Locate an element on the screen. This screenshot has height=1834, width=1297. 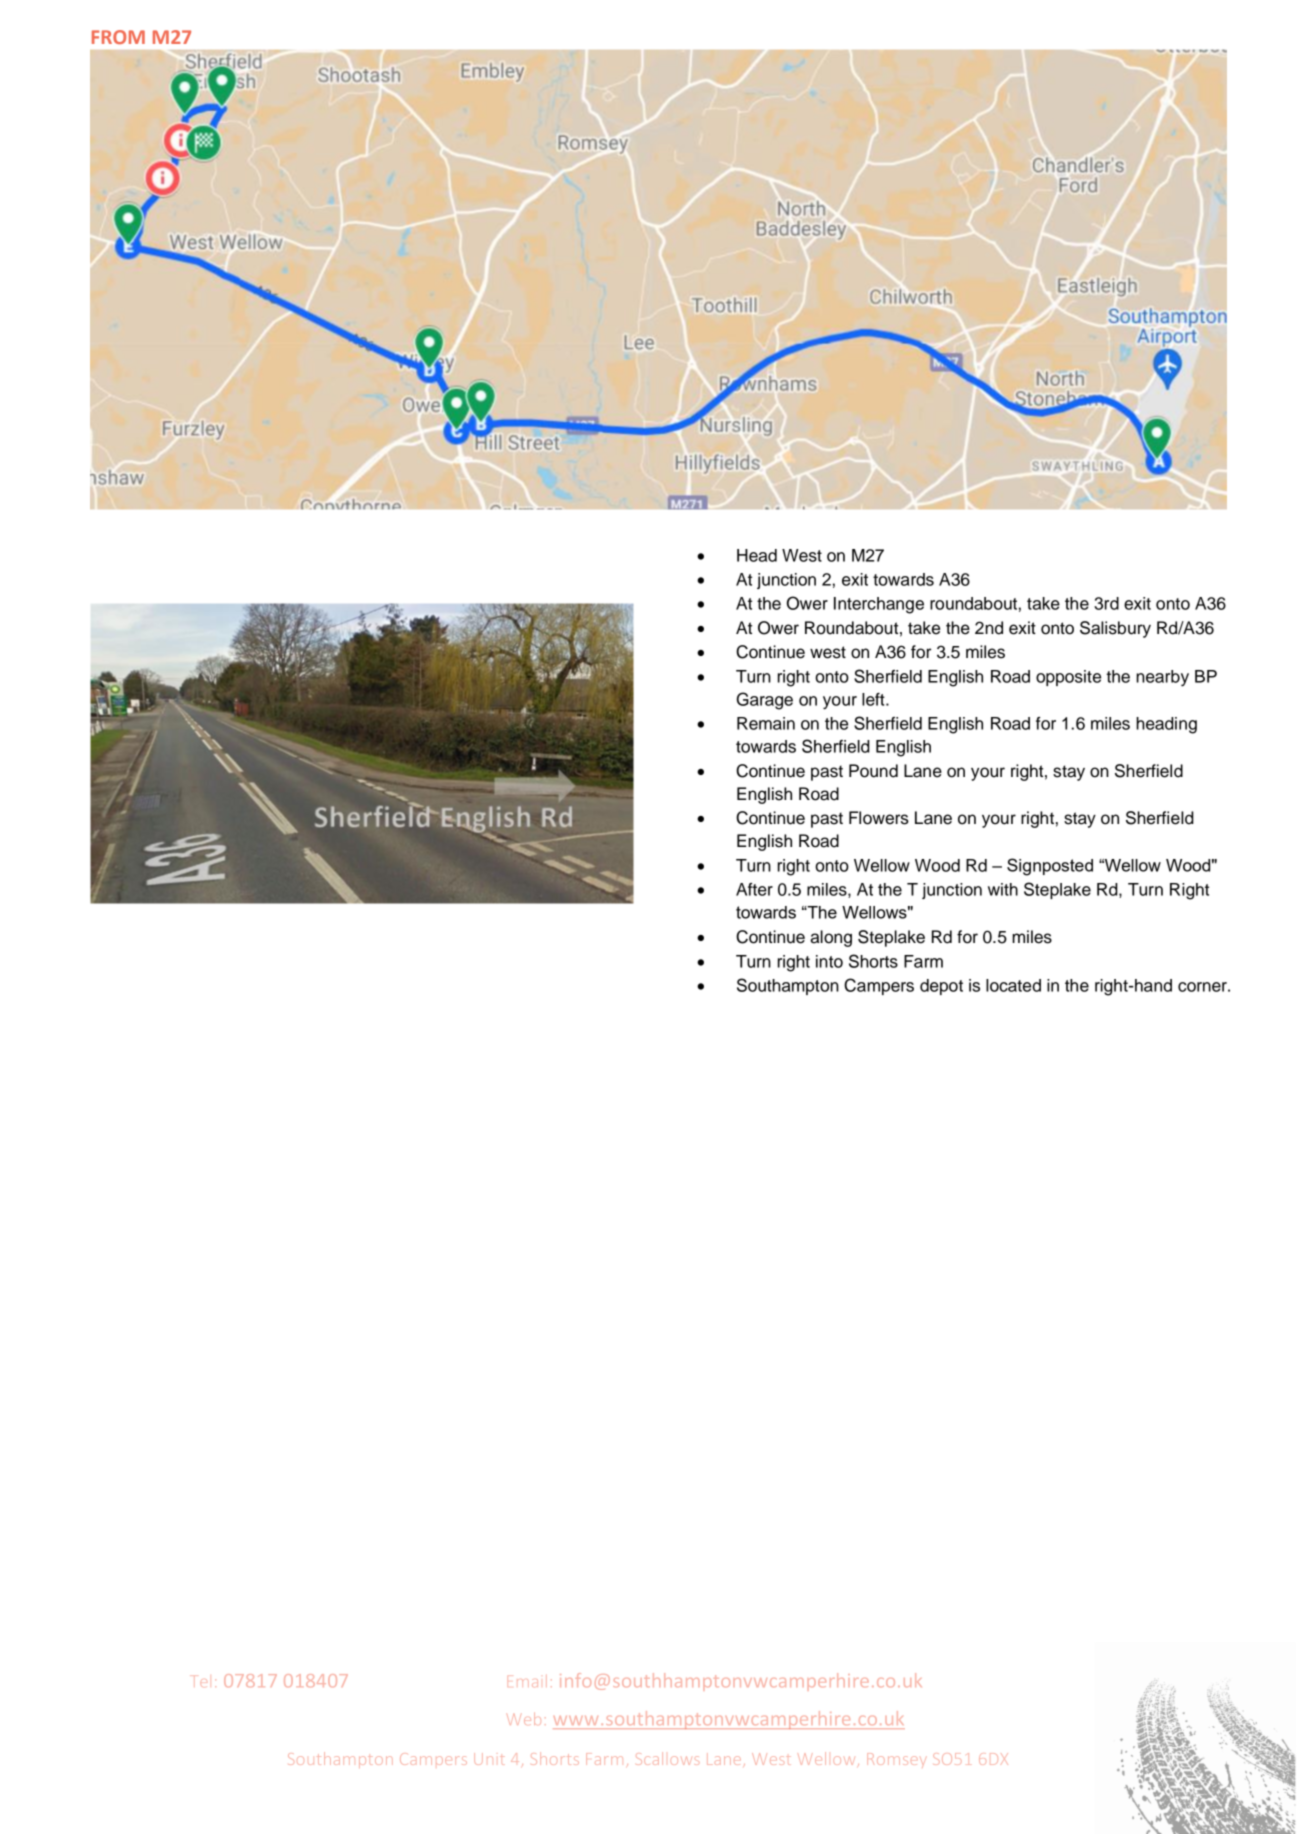
Southampton is located at coordinates (788, 986).
